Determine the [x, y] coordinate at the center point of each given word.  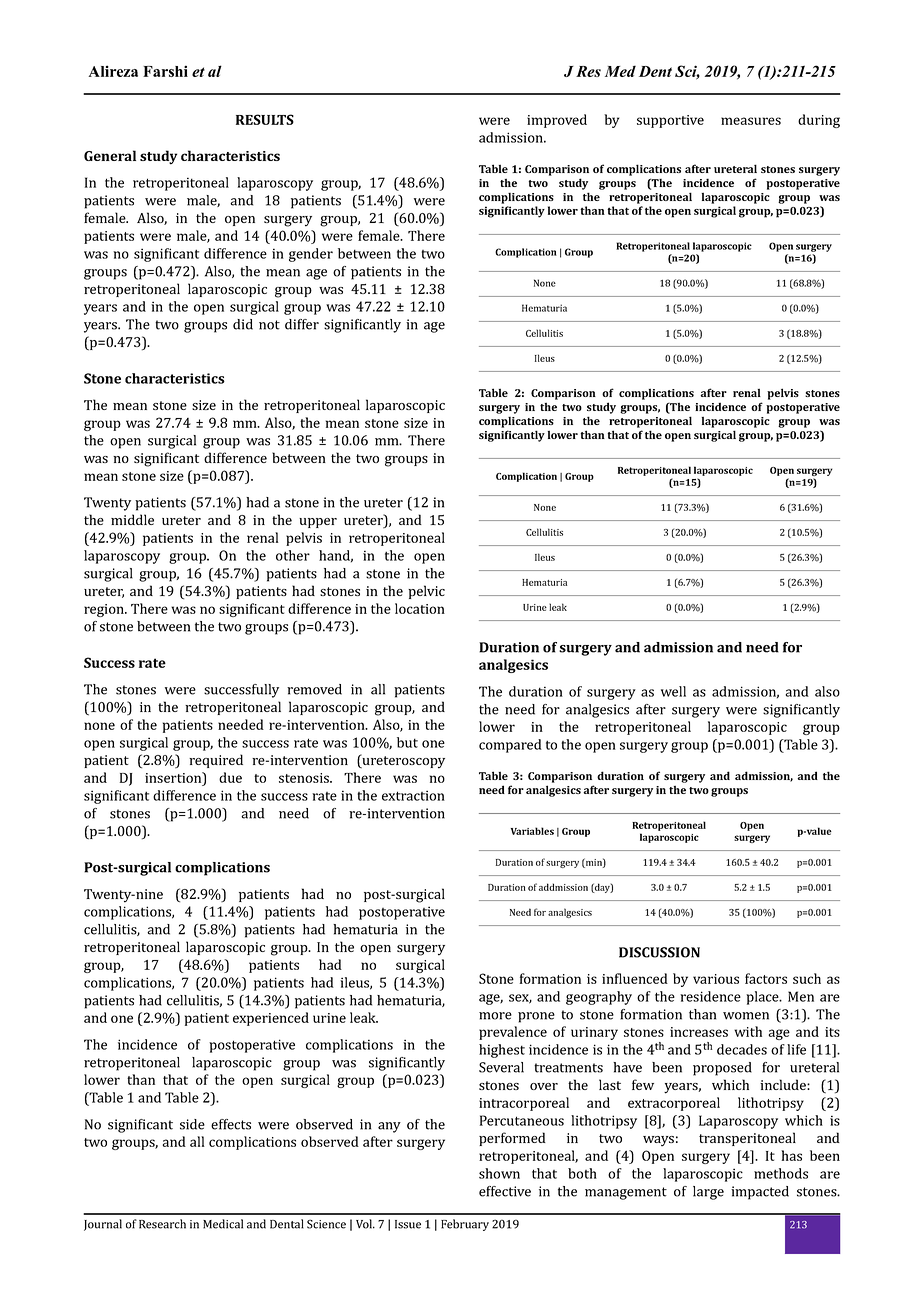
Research [162, 1224]
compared [510, 746]
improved [557, 121]
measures [751, 121]
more [495, 1016]
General [110, 155]
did [243, 324]
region [105, 610]
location [420, 608]
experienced [271, 1019]
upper [318, 523]
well [673, 691]
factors [766, 978]
